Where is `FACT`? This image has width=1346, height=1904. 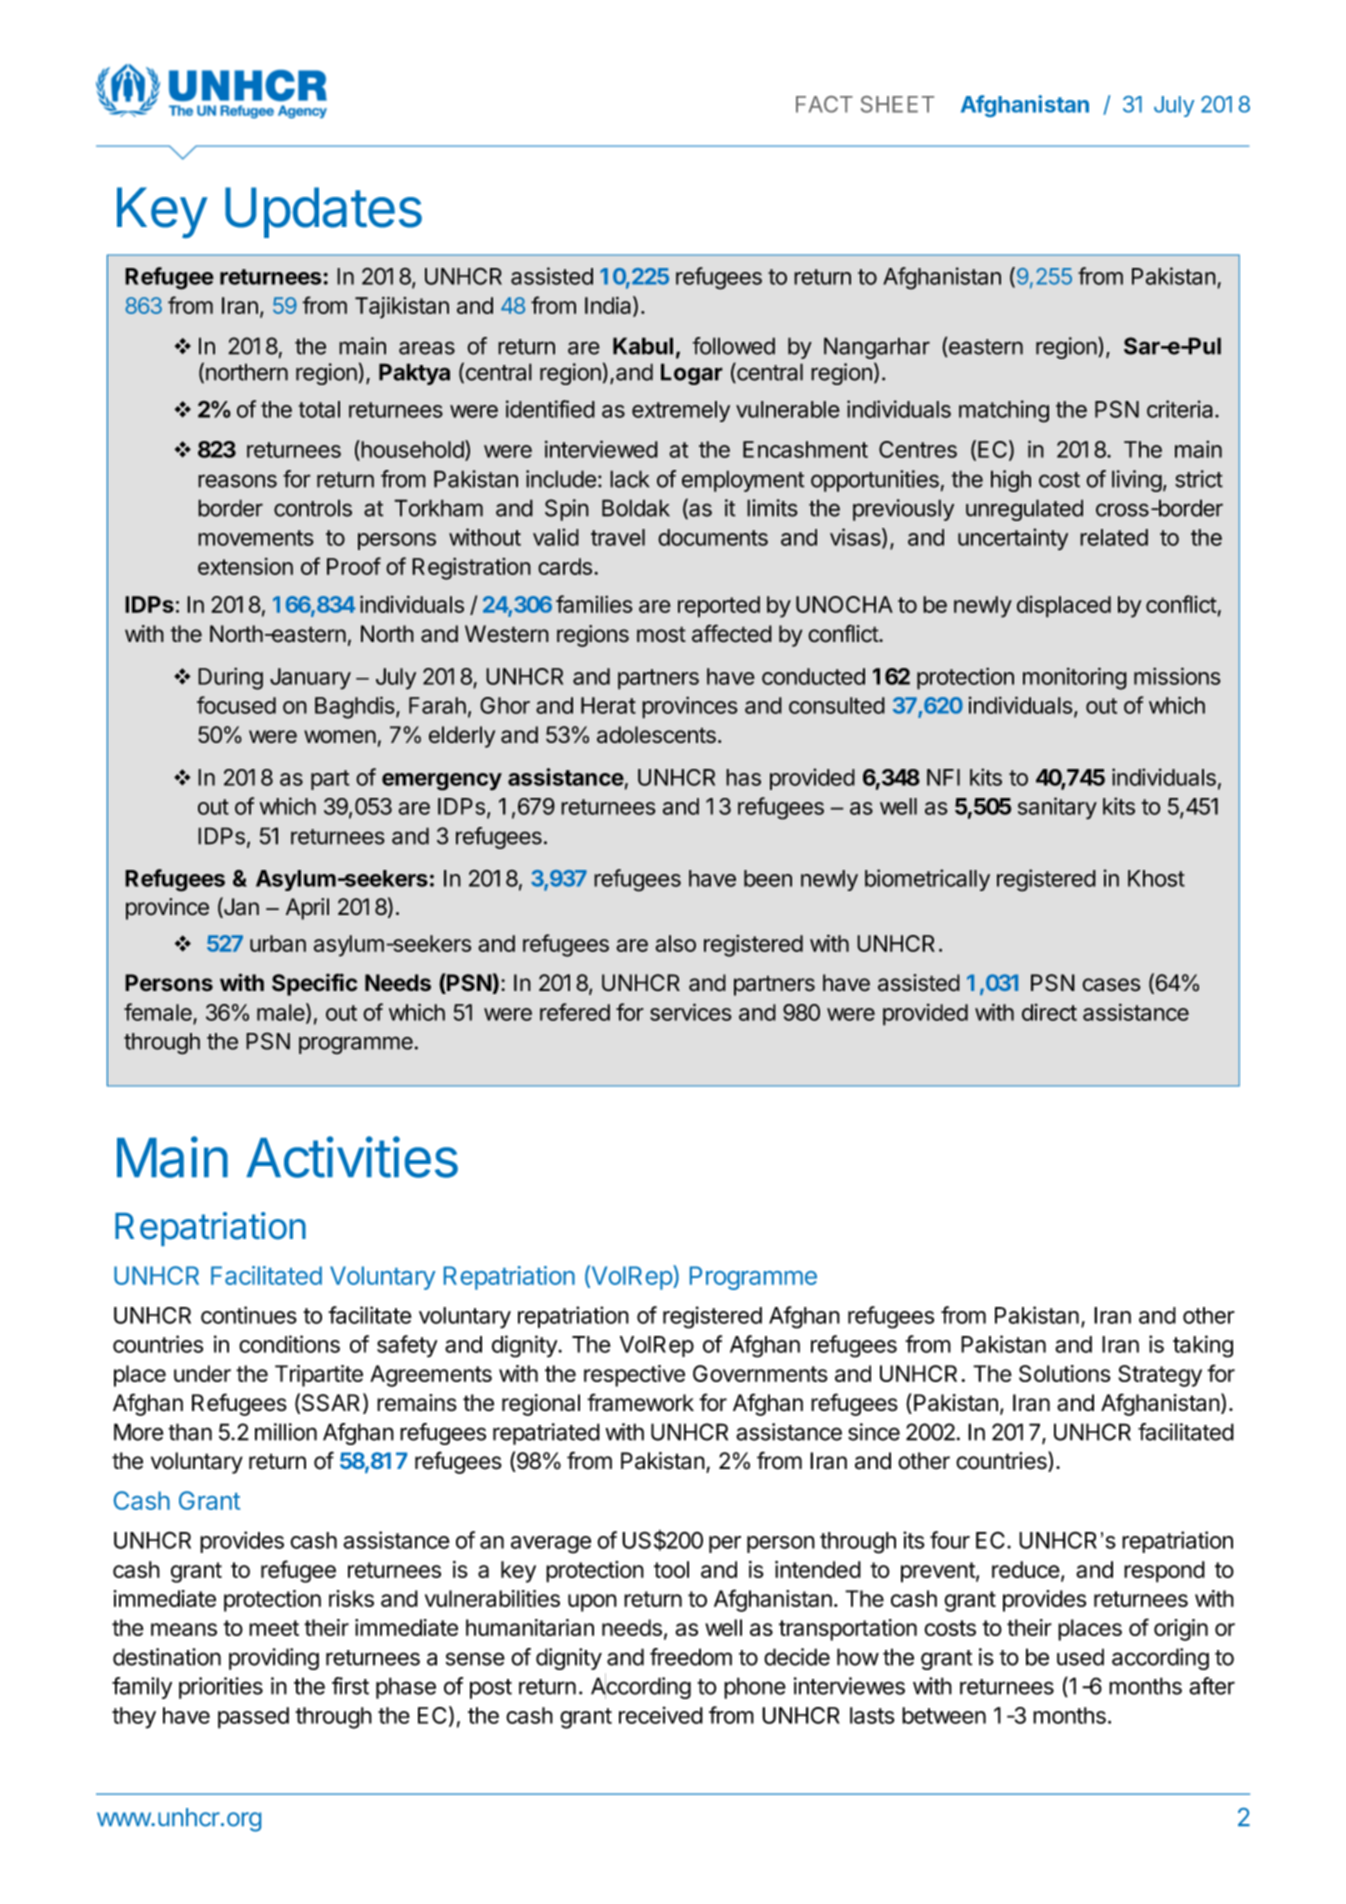
FACT is located at coordinates (824, 104).
